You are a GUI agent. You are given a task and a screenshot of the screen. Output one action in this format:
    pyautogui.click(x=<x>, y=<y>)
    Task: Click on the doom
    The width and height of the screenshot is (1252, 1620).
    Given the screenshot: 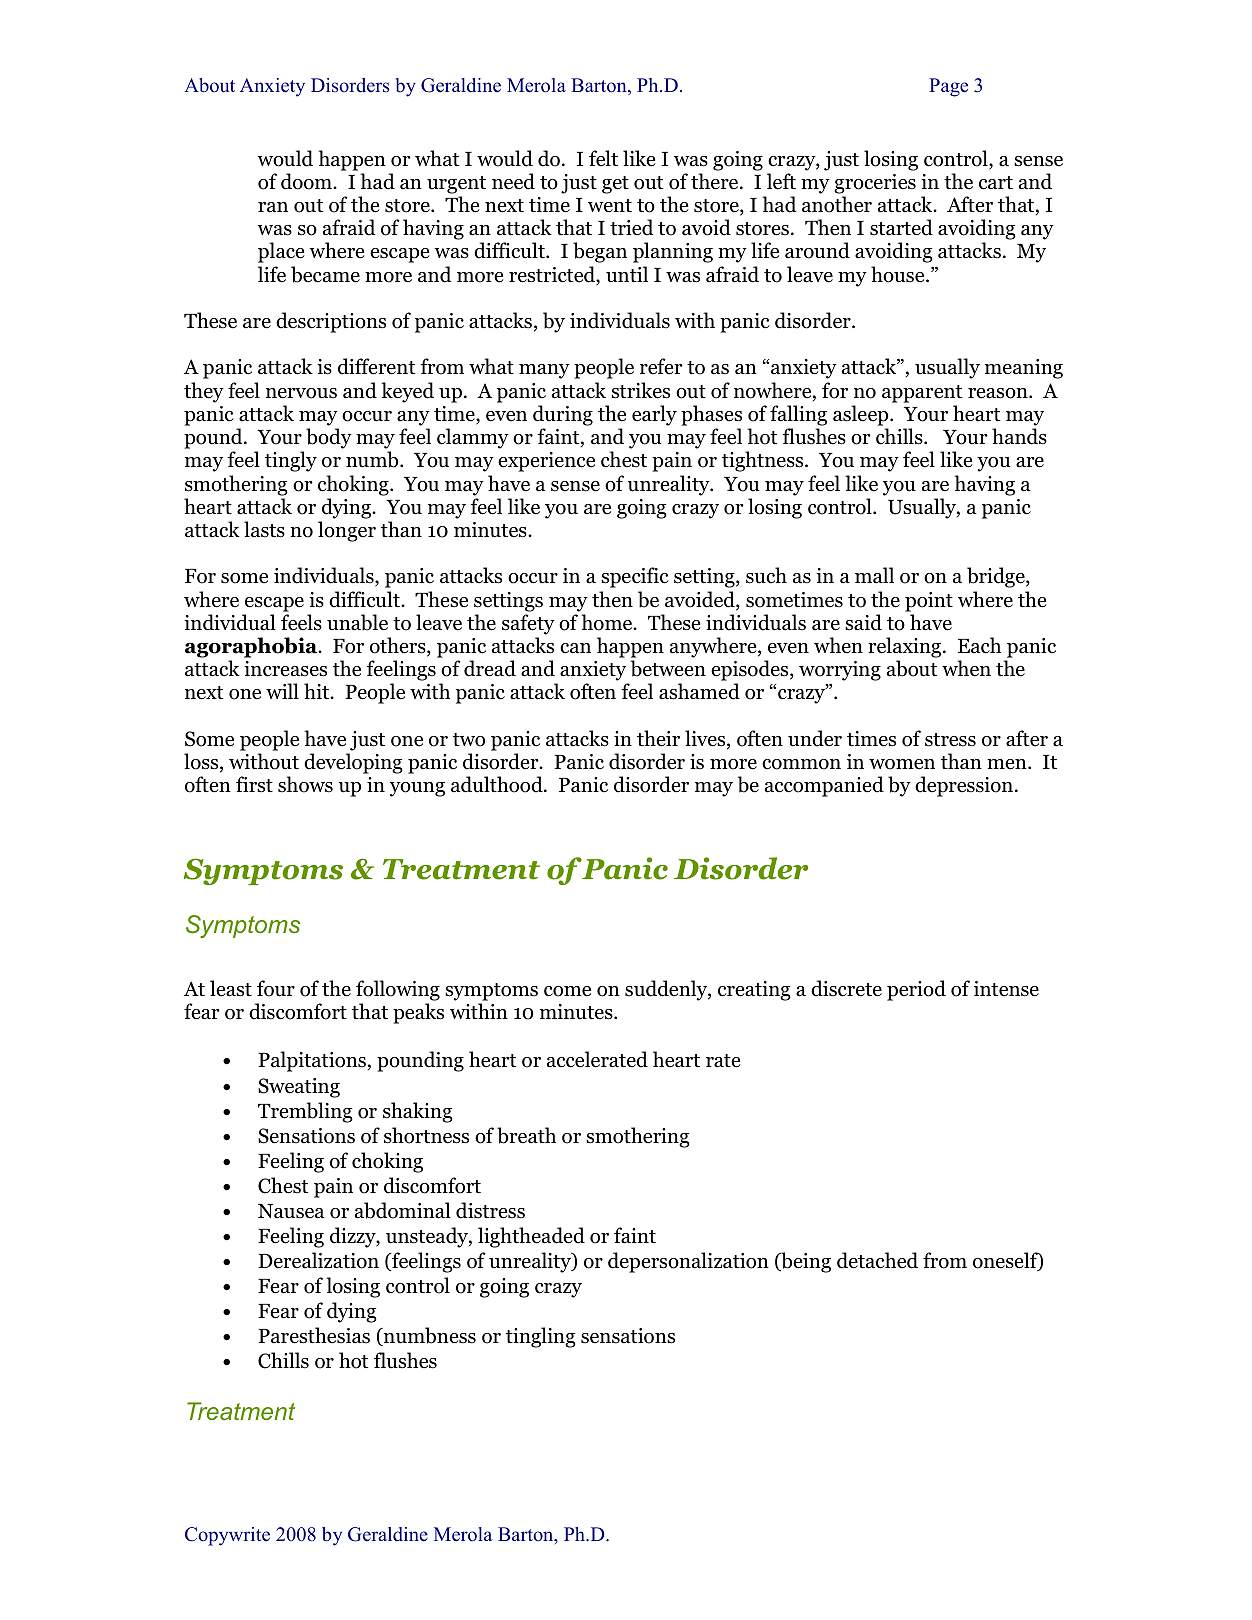 What is the action you would take?
    pyautogui.click(x=307, y=181)
